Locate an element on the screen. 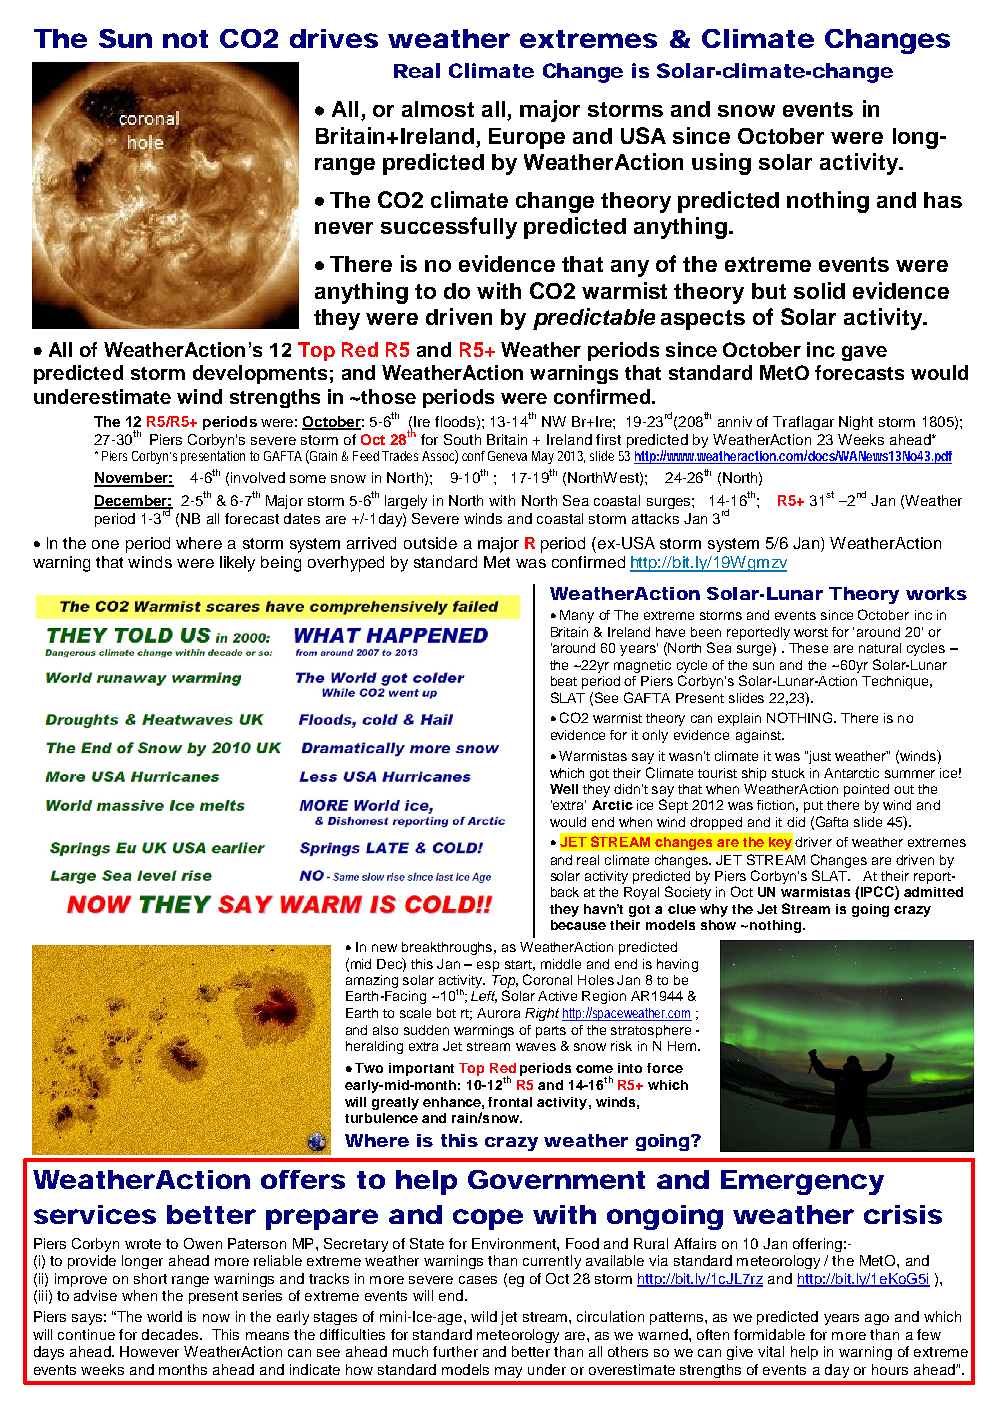 This screenshot has height=1422, width=1005. decades is located at coordinates (171, 1334).
